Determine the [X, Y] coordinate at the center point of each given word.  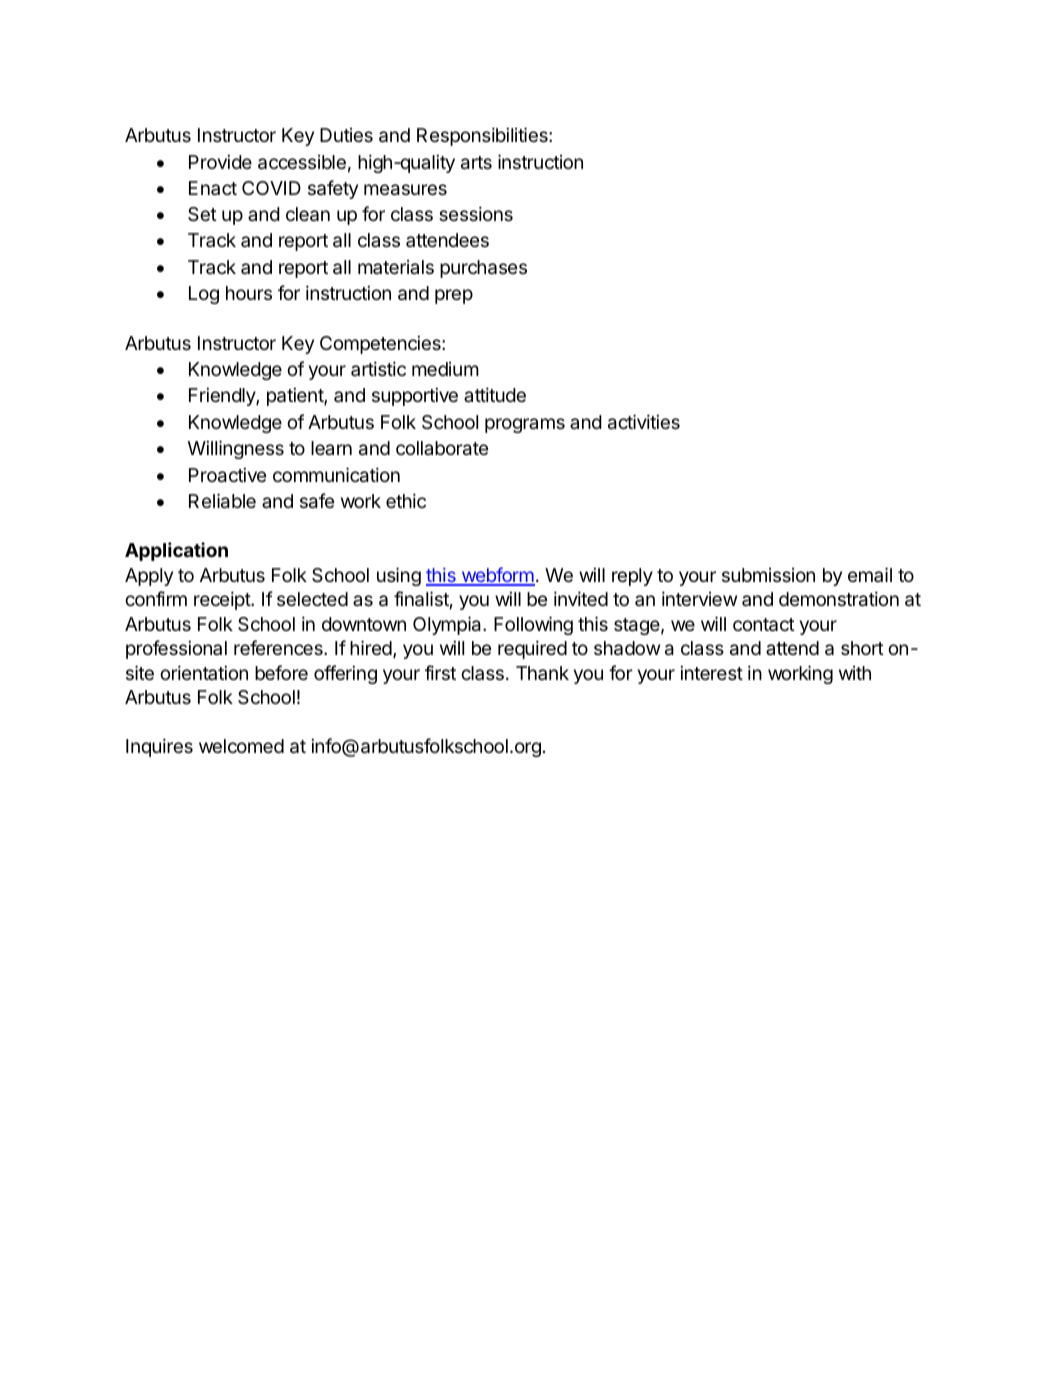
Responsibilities [483, 136]
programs [525, 425]
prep [454, 296]
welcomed [241, 746]
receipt [223, 600]
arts [476, 163]
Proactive [227, 475]
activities [644, 422]
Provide [220, 162]
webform [497, 576]
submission [768, 575]
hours [249, 293]
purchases [483, 269]
